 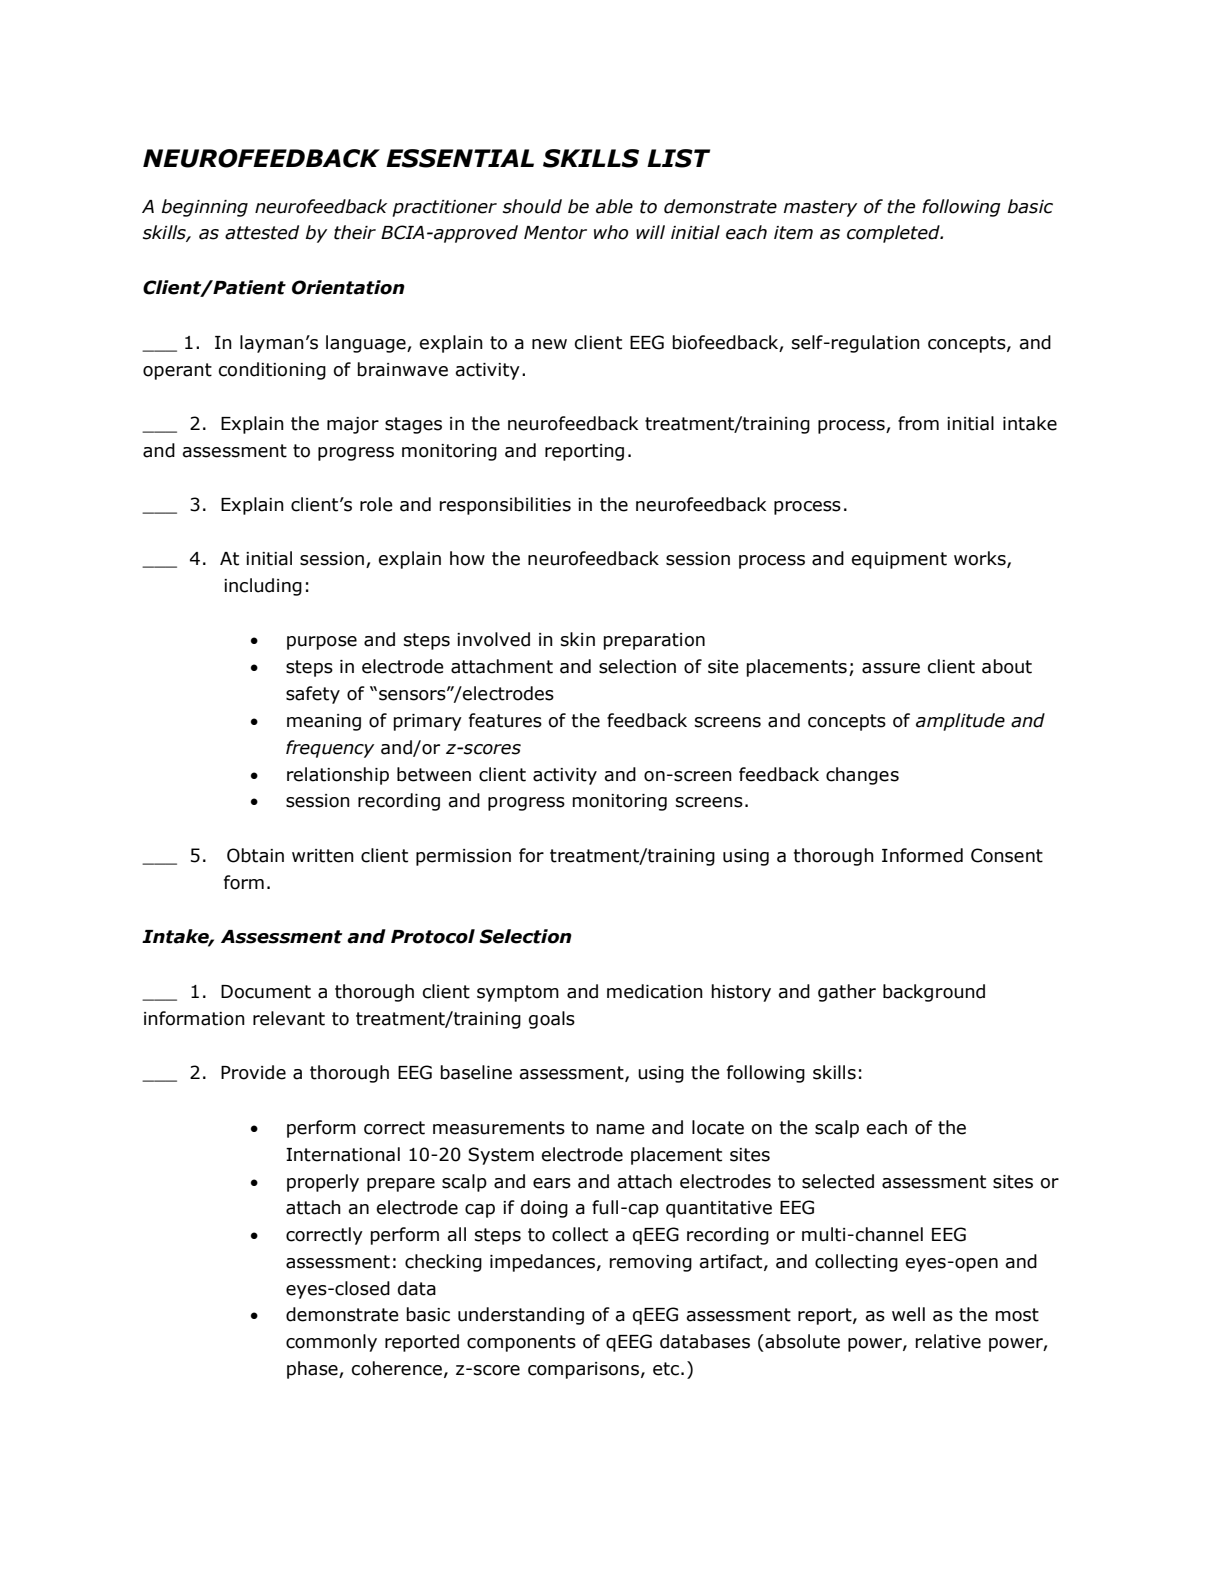 I want to click on commonly, so click(x=331, y=1343).
